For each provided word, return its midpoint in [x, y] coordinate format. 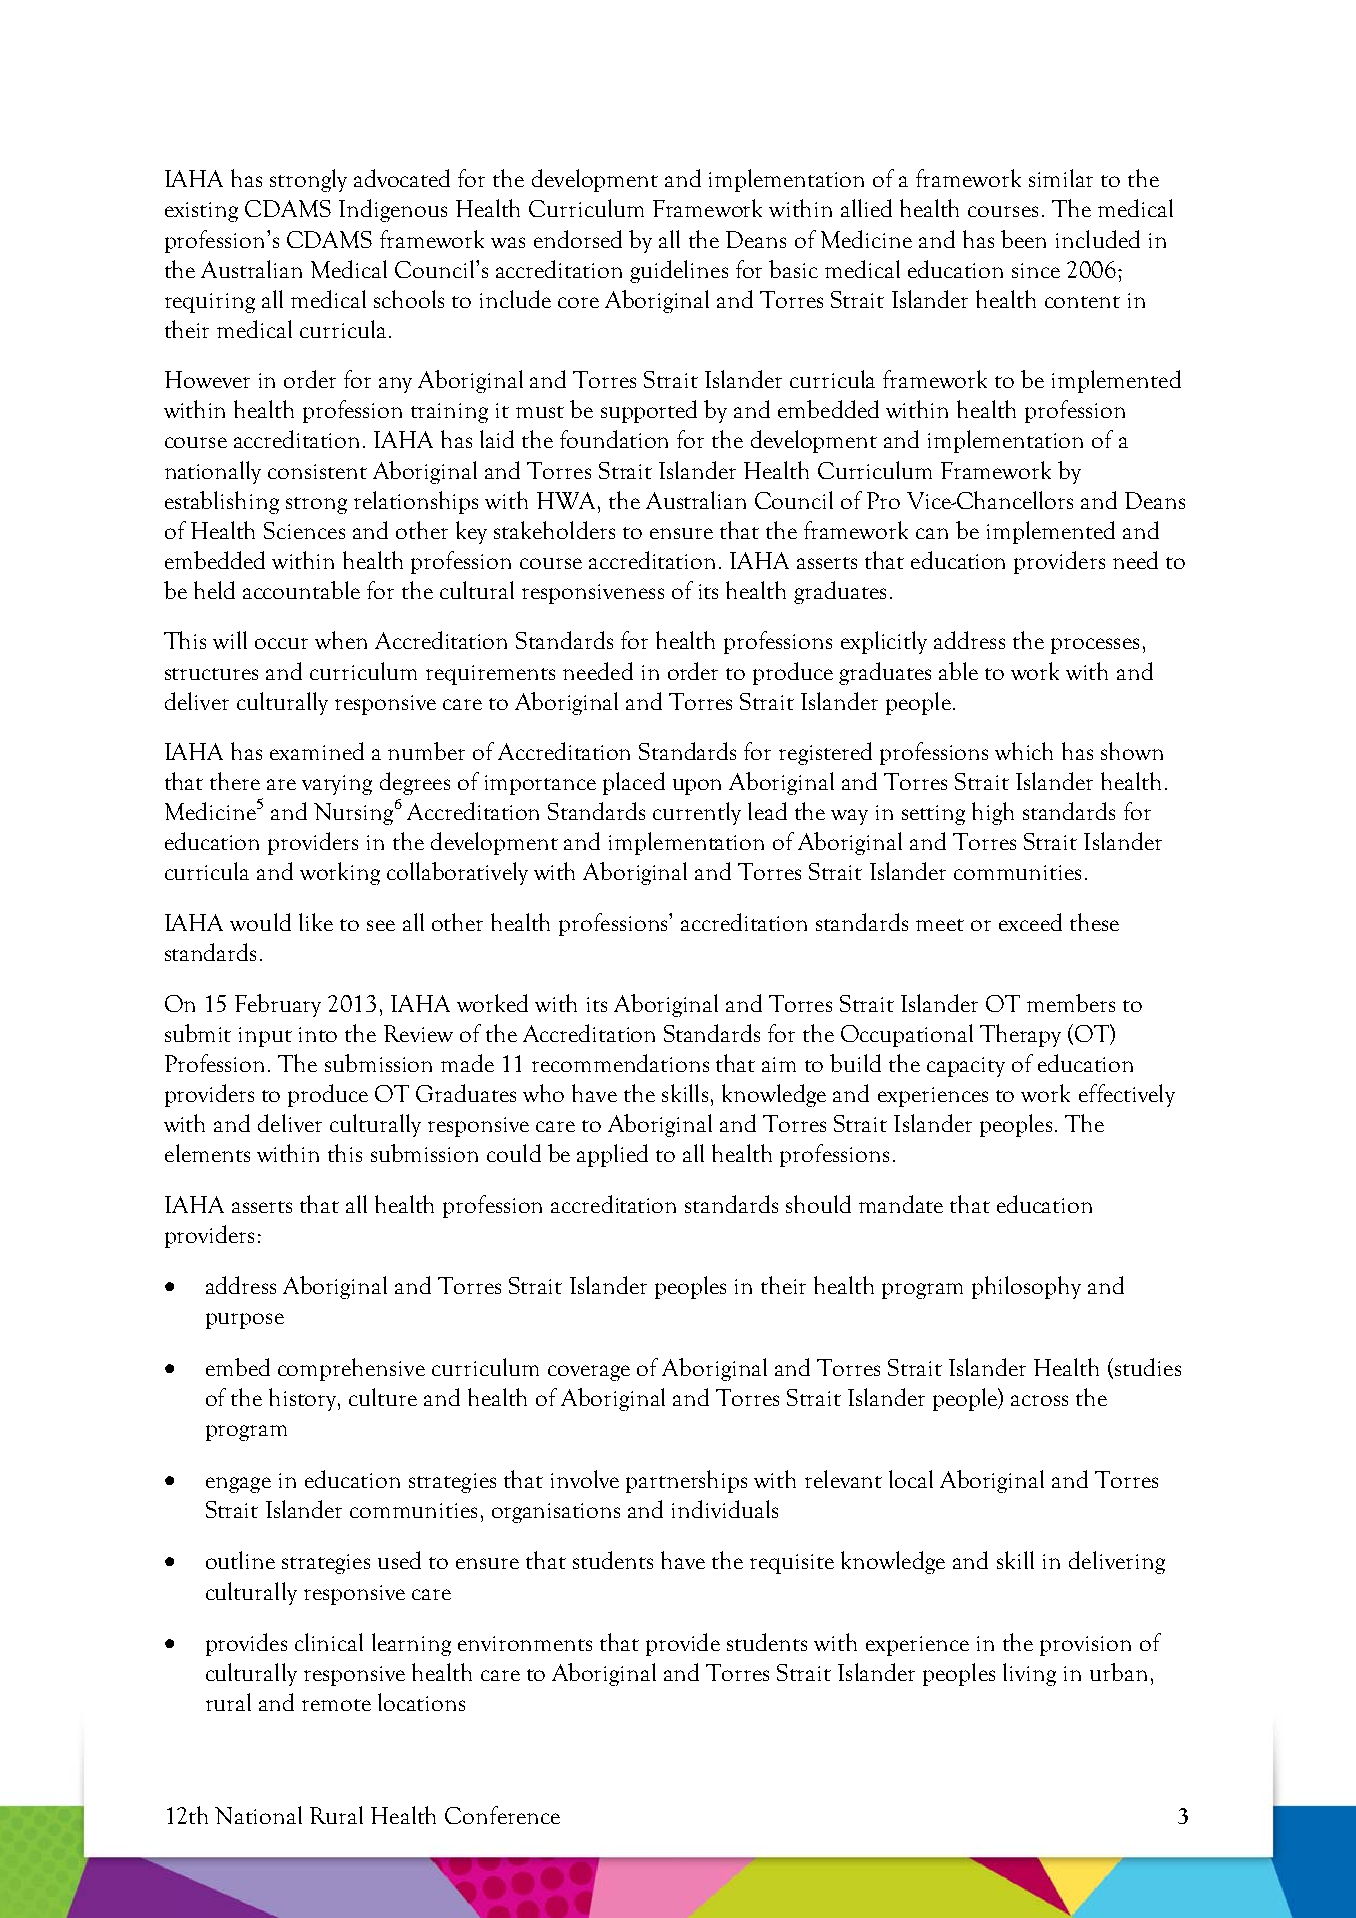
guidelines [679, 271]
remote [336, 1705]
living [1029, 1674]
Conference [502, 1815]
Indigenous [393, 210]
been [1023, 239]
